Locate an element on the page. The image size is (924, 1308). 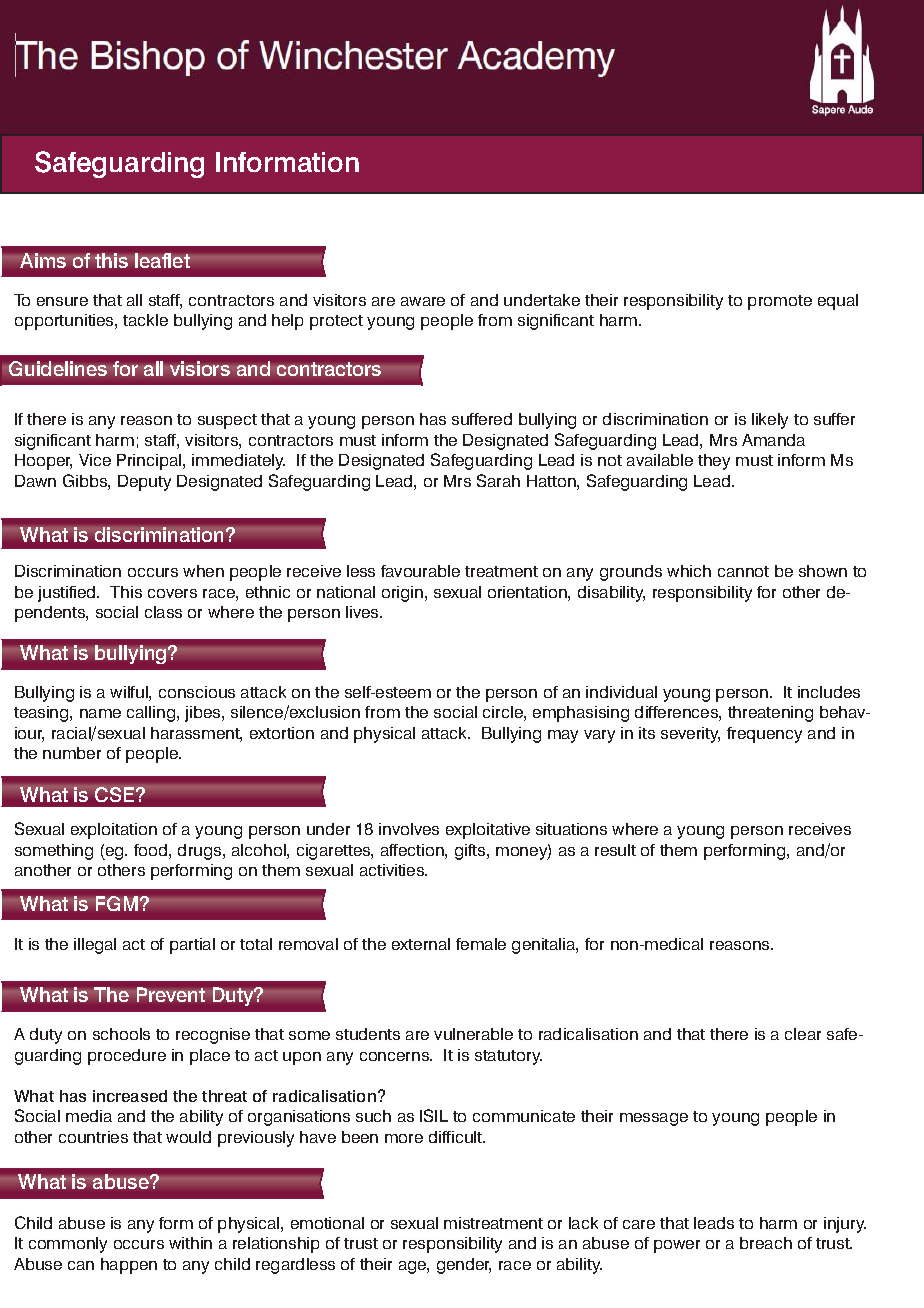
lives is located at coordinates (363, 612).
